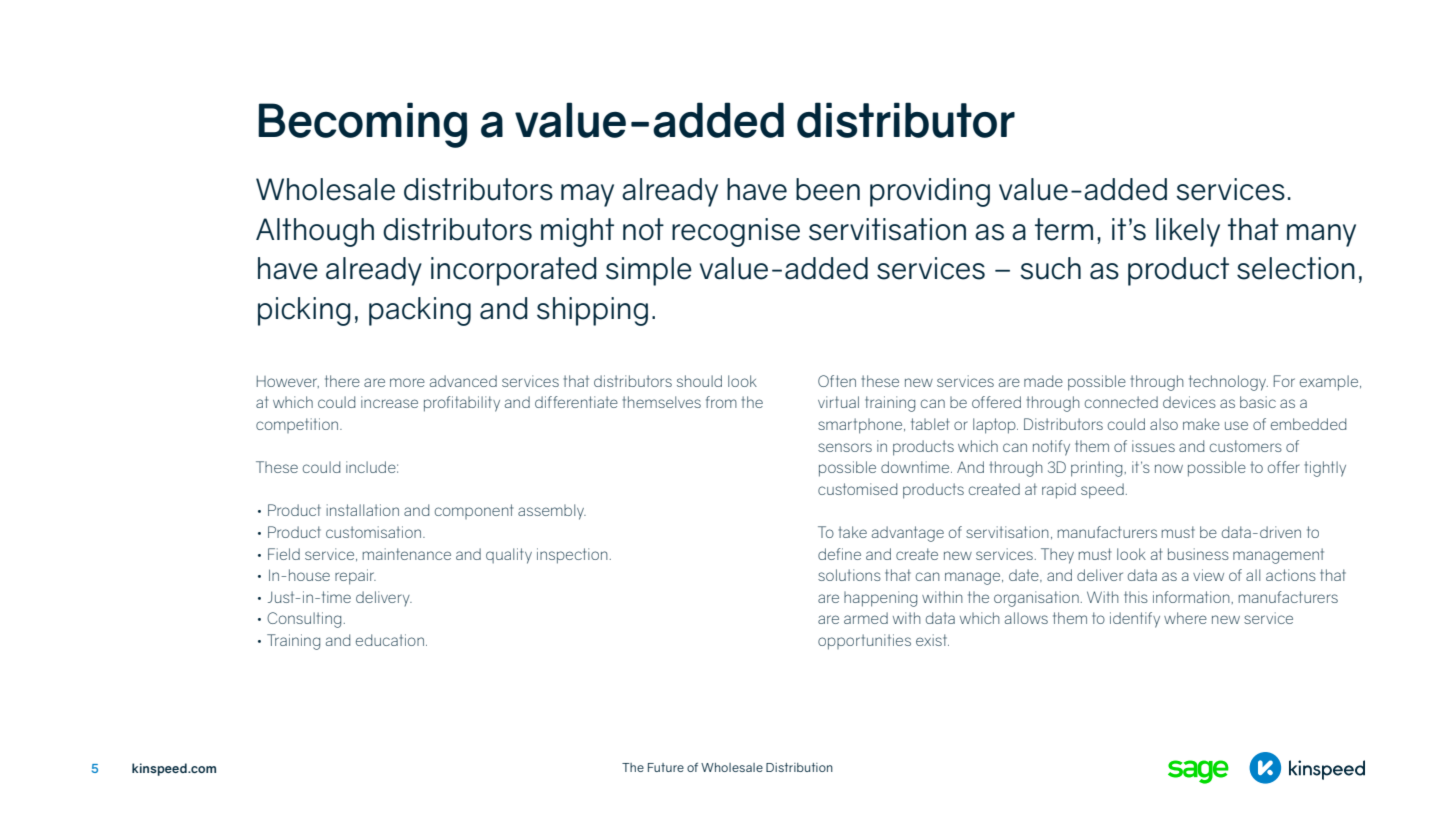 The height and width of the screenshot is (819, 1456). Describe the element at coordinates (362, 125) in the screenshot. I see `Becoming` at that location.
